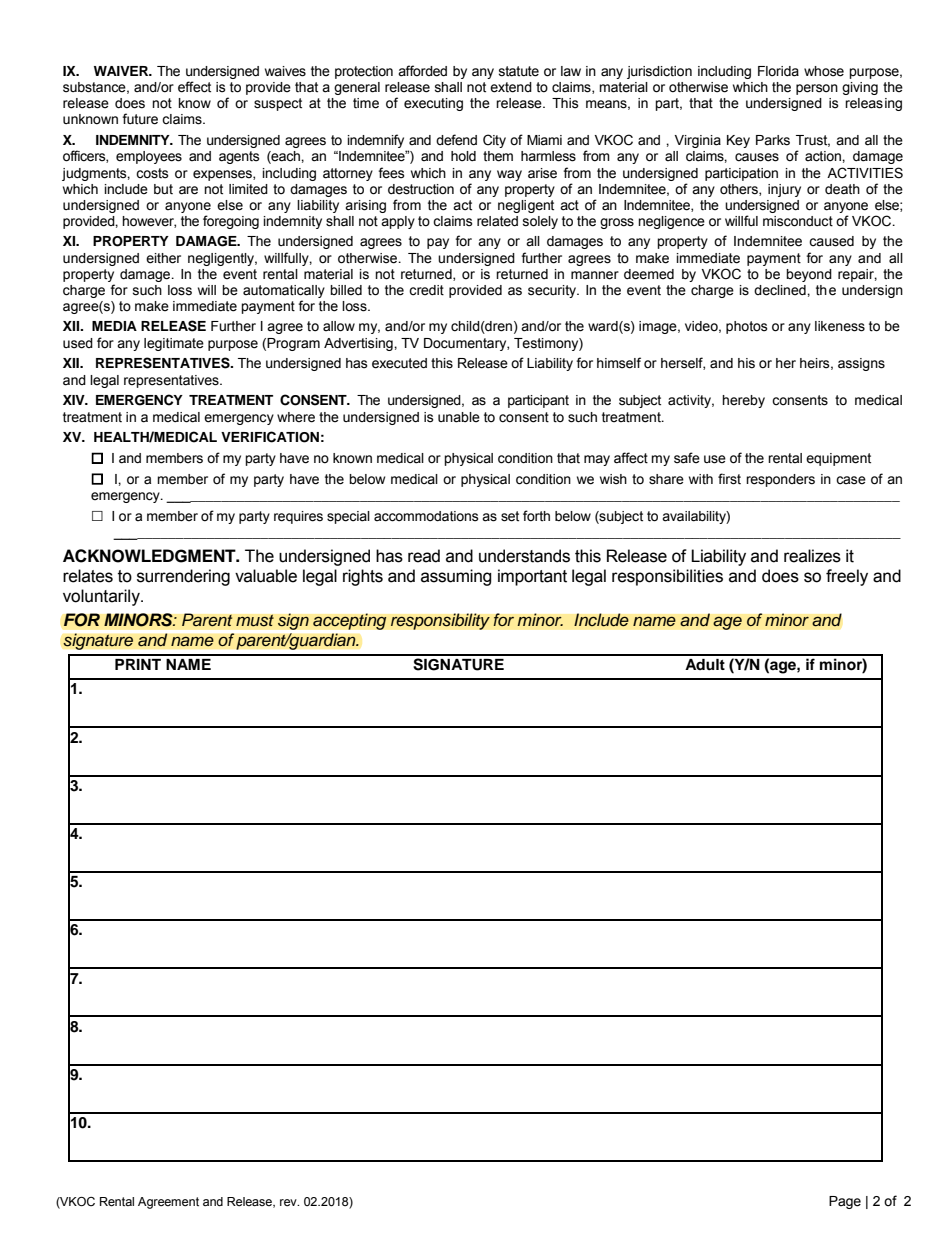  I want to click on responsibility, so click(440, 621).
